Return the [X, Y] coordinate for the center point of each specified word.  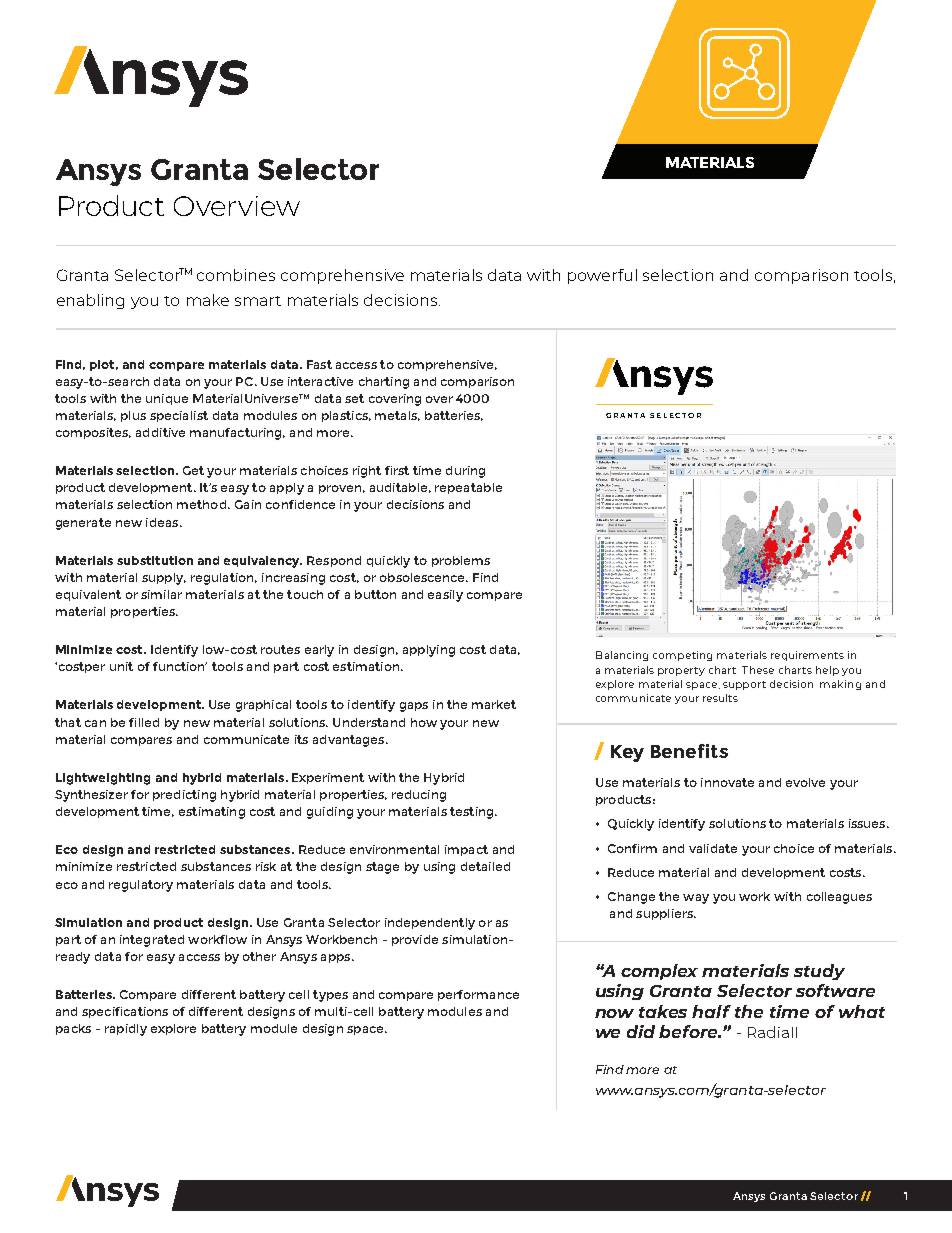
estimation [366, 666]
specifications [125, 1012]
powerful [602, 276]
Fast [319, 364]
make [208, 300]
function [180, 666]
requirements [807, 656]
